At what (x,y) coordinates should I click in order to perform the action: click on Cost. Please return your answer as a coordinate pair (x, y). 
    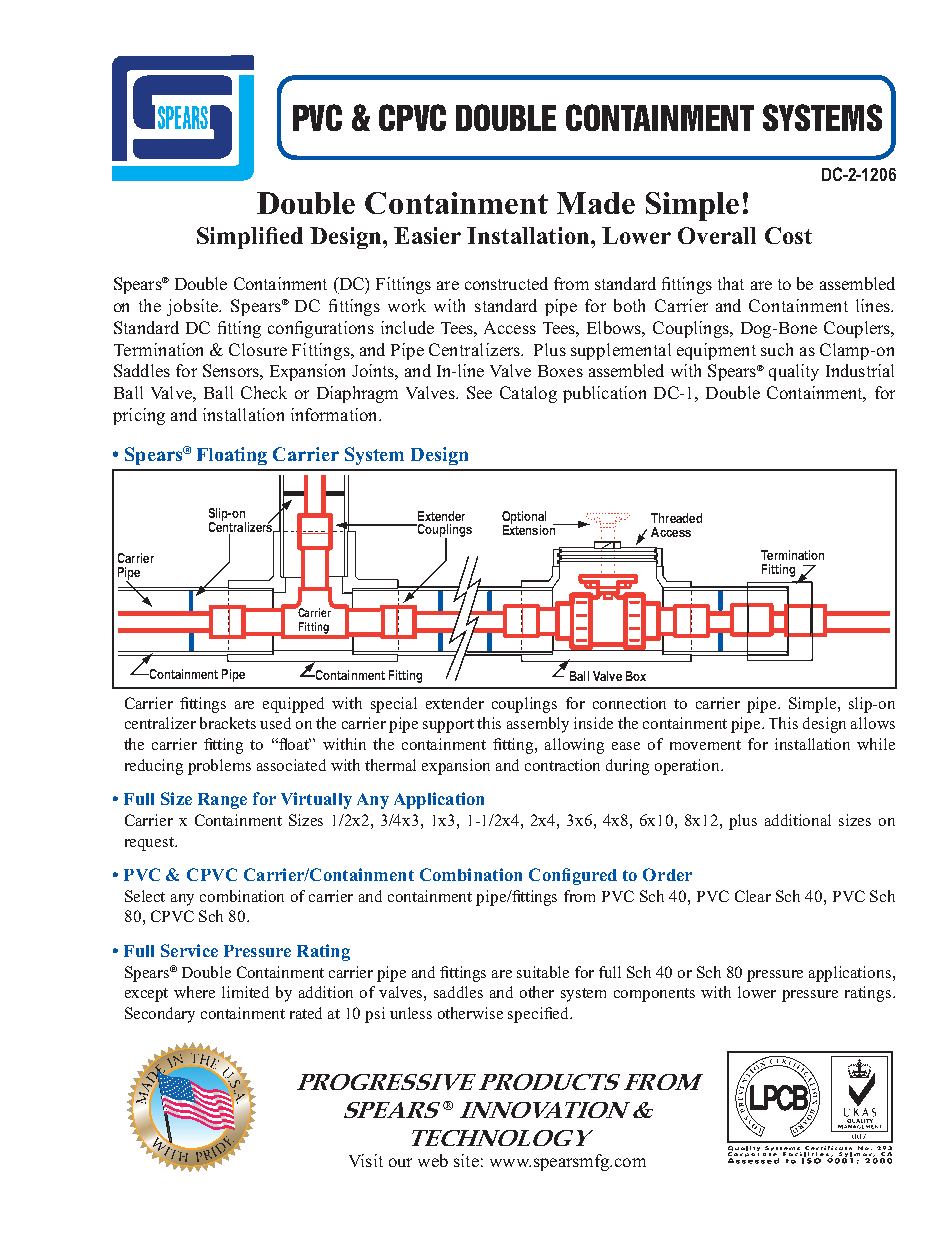
    Looking at the image, I should click on (788, 235).
